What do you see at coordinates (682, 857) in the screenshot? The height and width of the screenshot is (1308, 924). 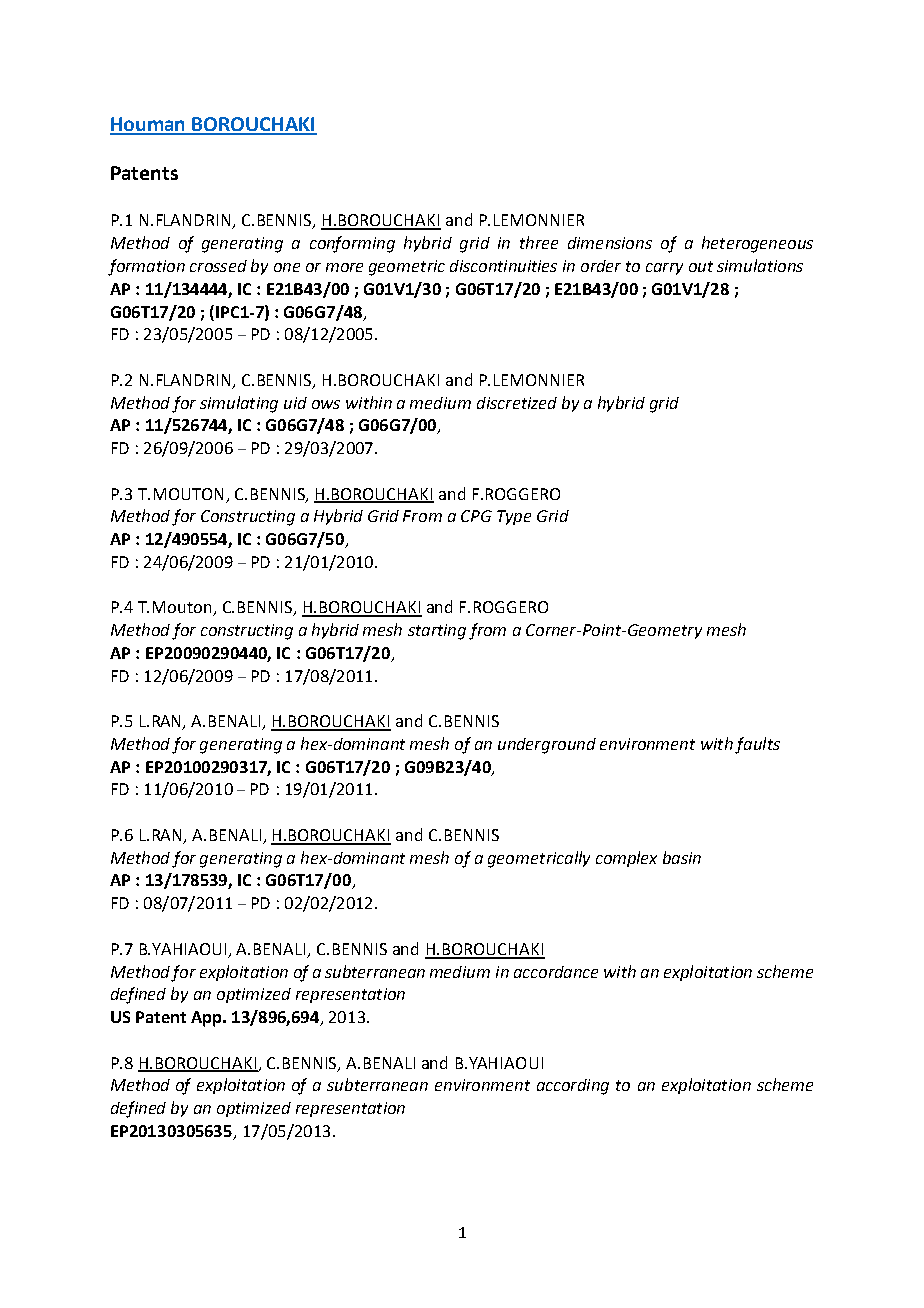 I see `basin` at bounding box center [682, 857].
